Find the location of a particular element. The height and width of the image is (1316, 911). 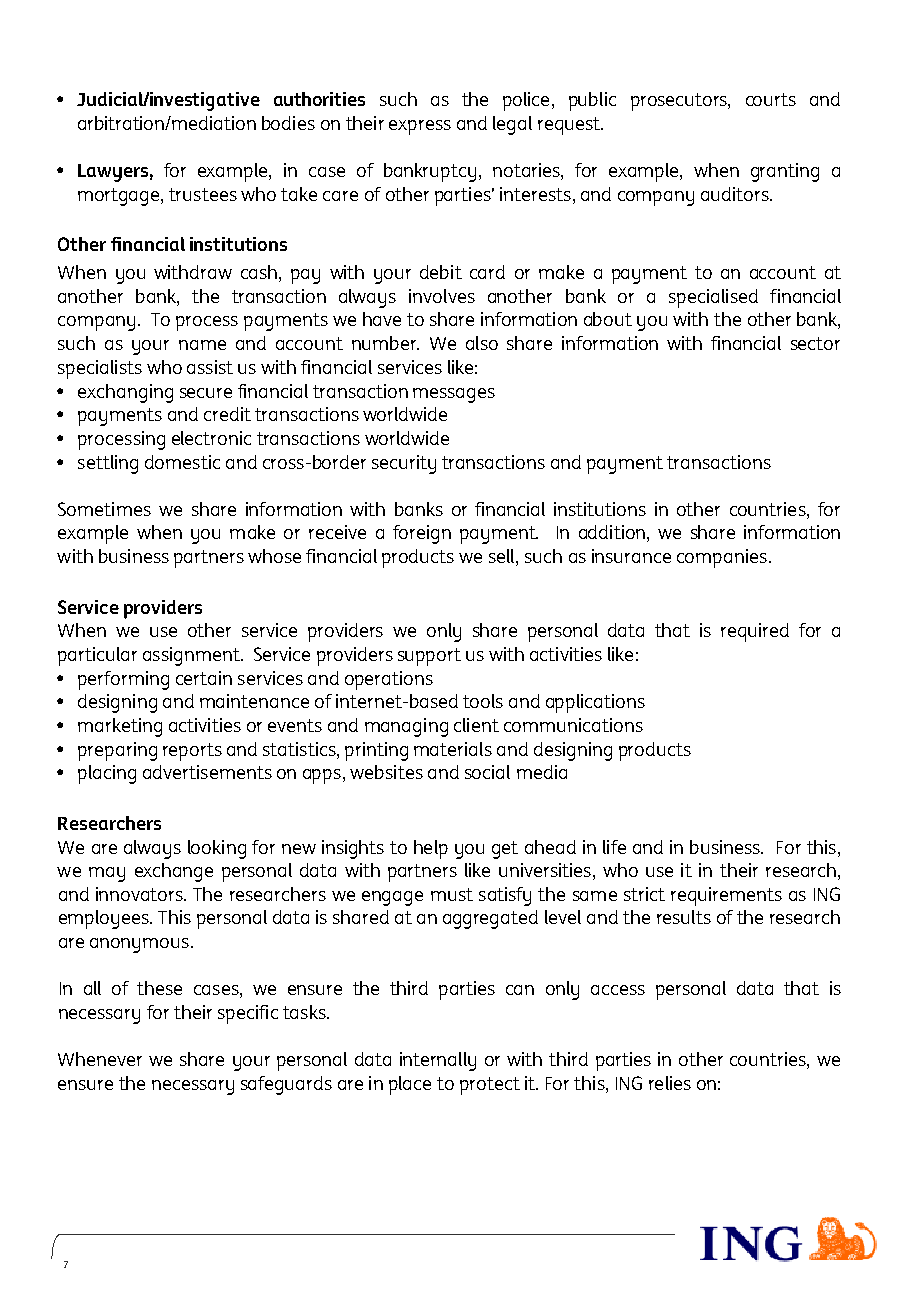

express is located at coordinates (420, 127).
